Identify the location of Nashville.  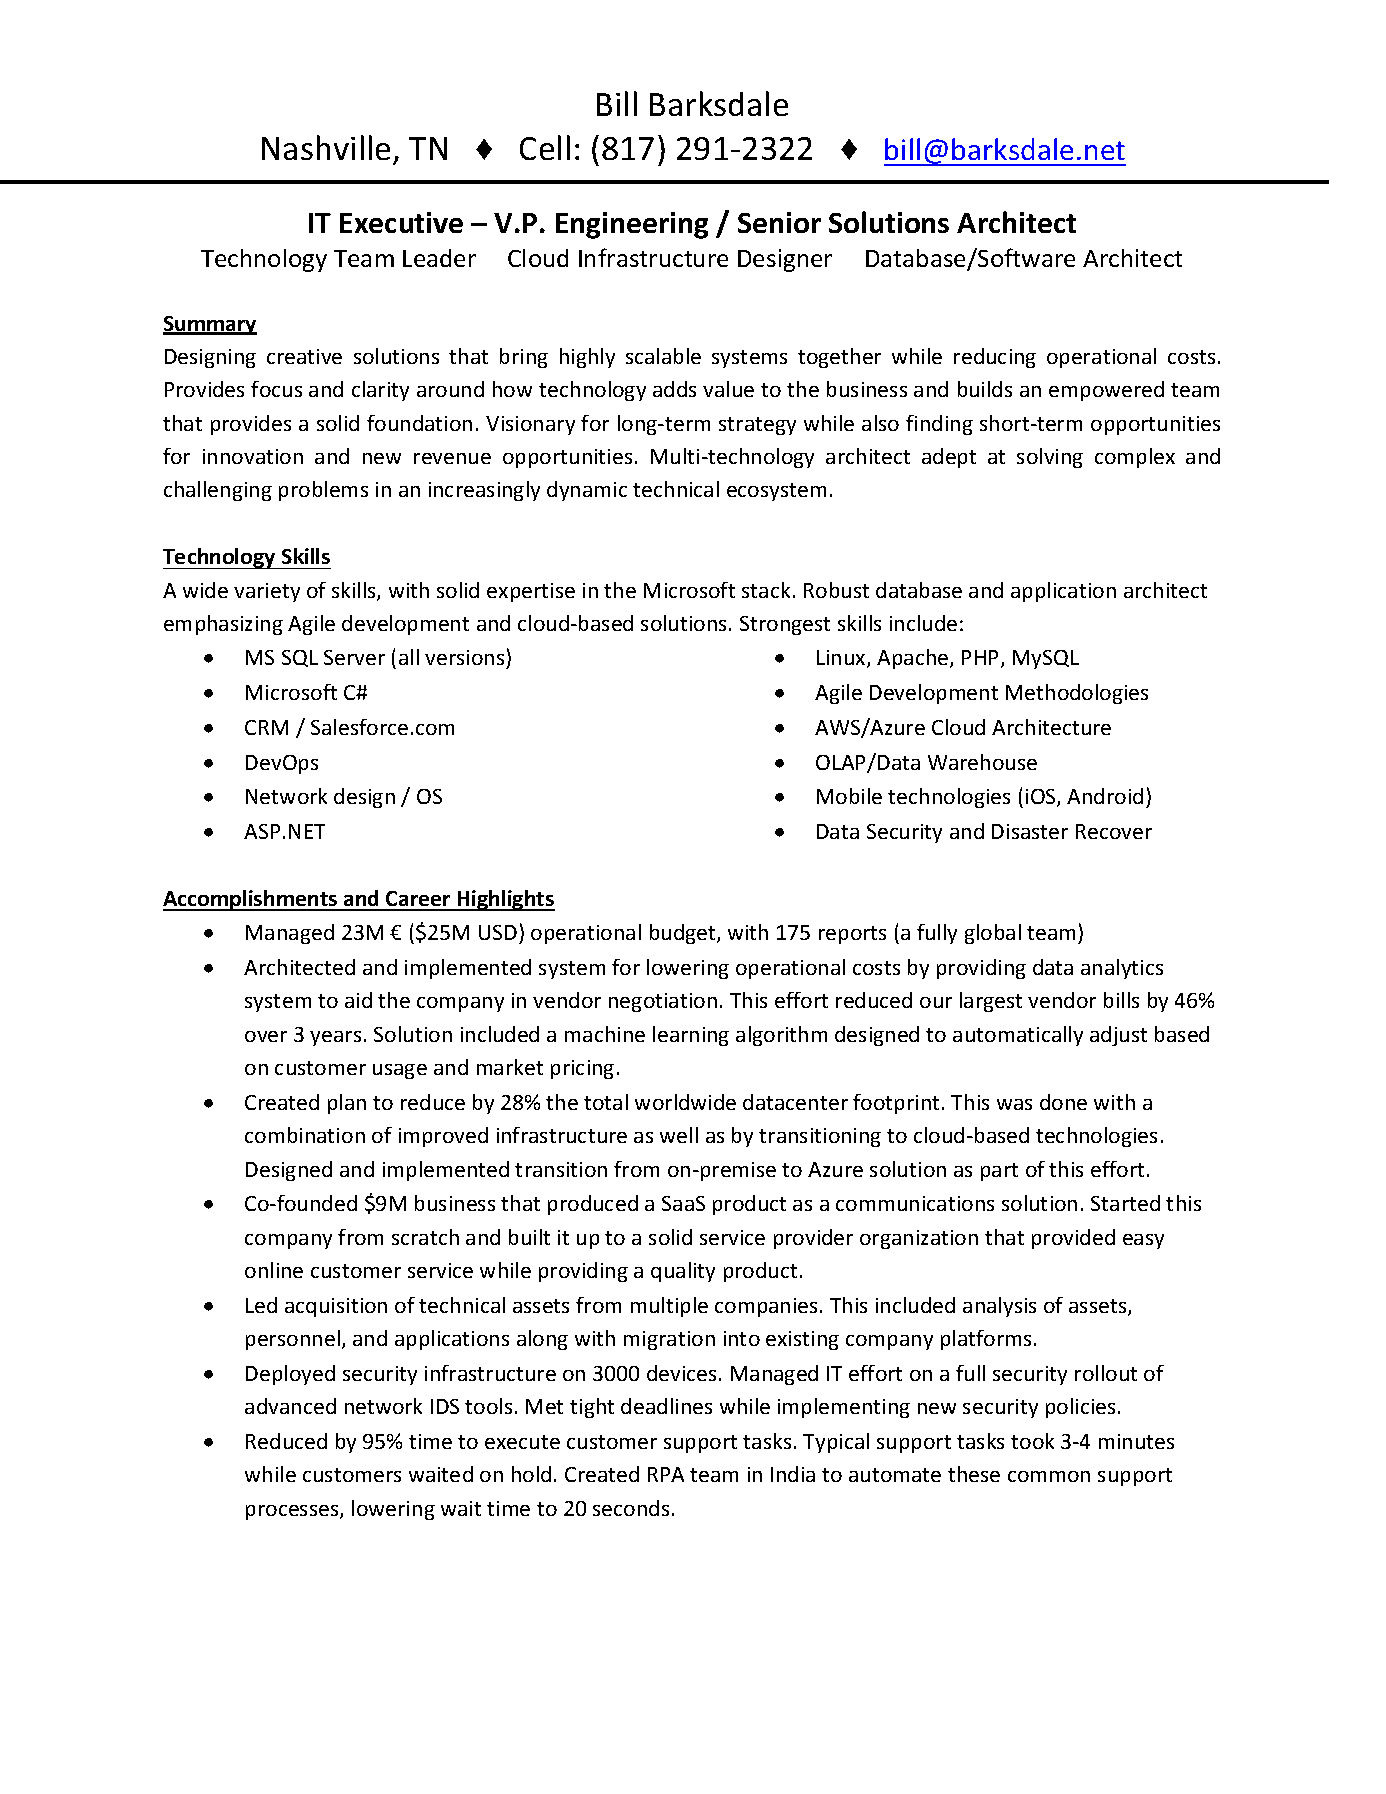
(326, 147).
